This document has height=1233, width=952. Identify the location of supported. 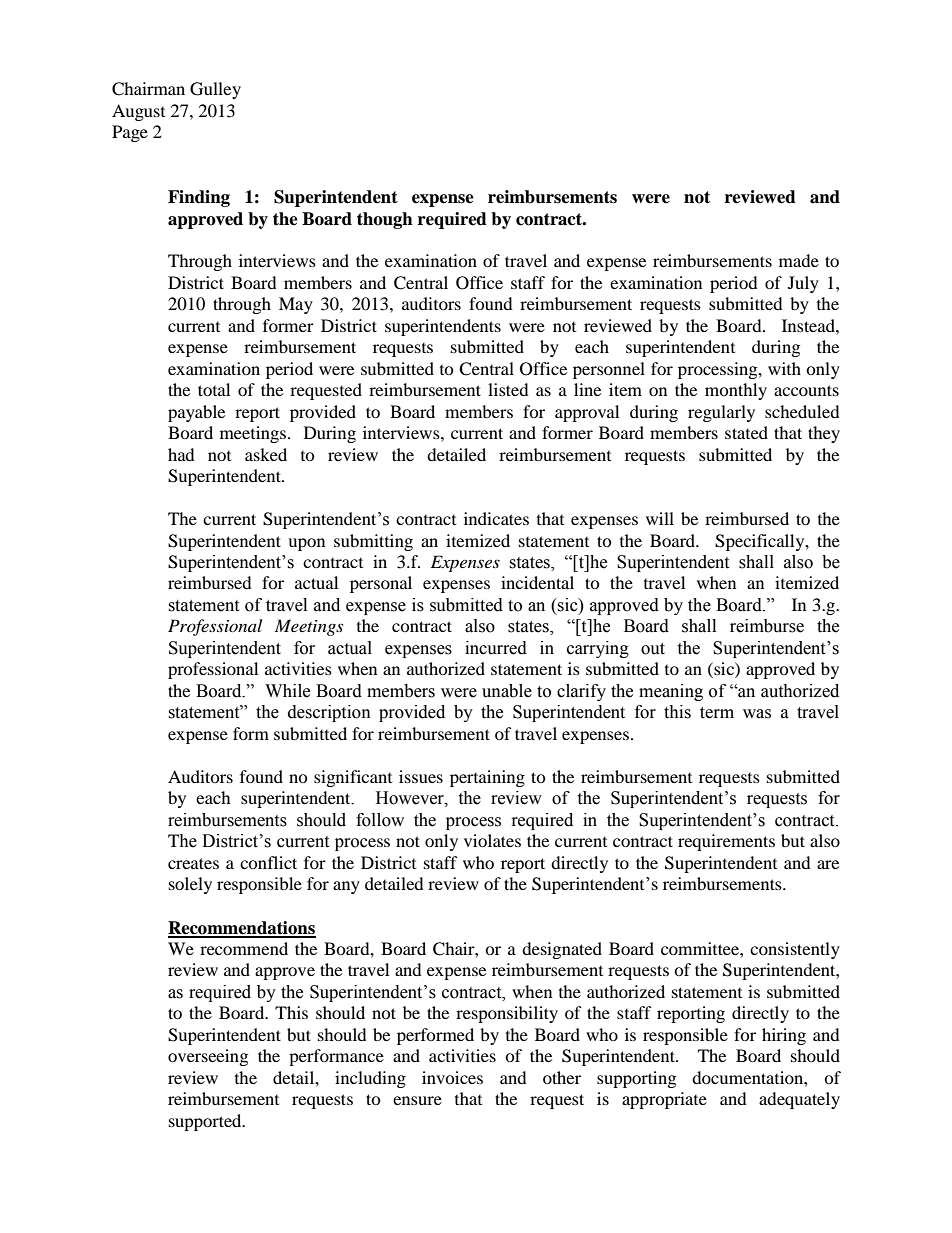
(206, 1122).
